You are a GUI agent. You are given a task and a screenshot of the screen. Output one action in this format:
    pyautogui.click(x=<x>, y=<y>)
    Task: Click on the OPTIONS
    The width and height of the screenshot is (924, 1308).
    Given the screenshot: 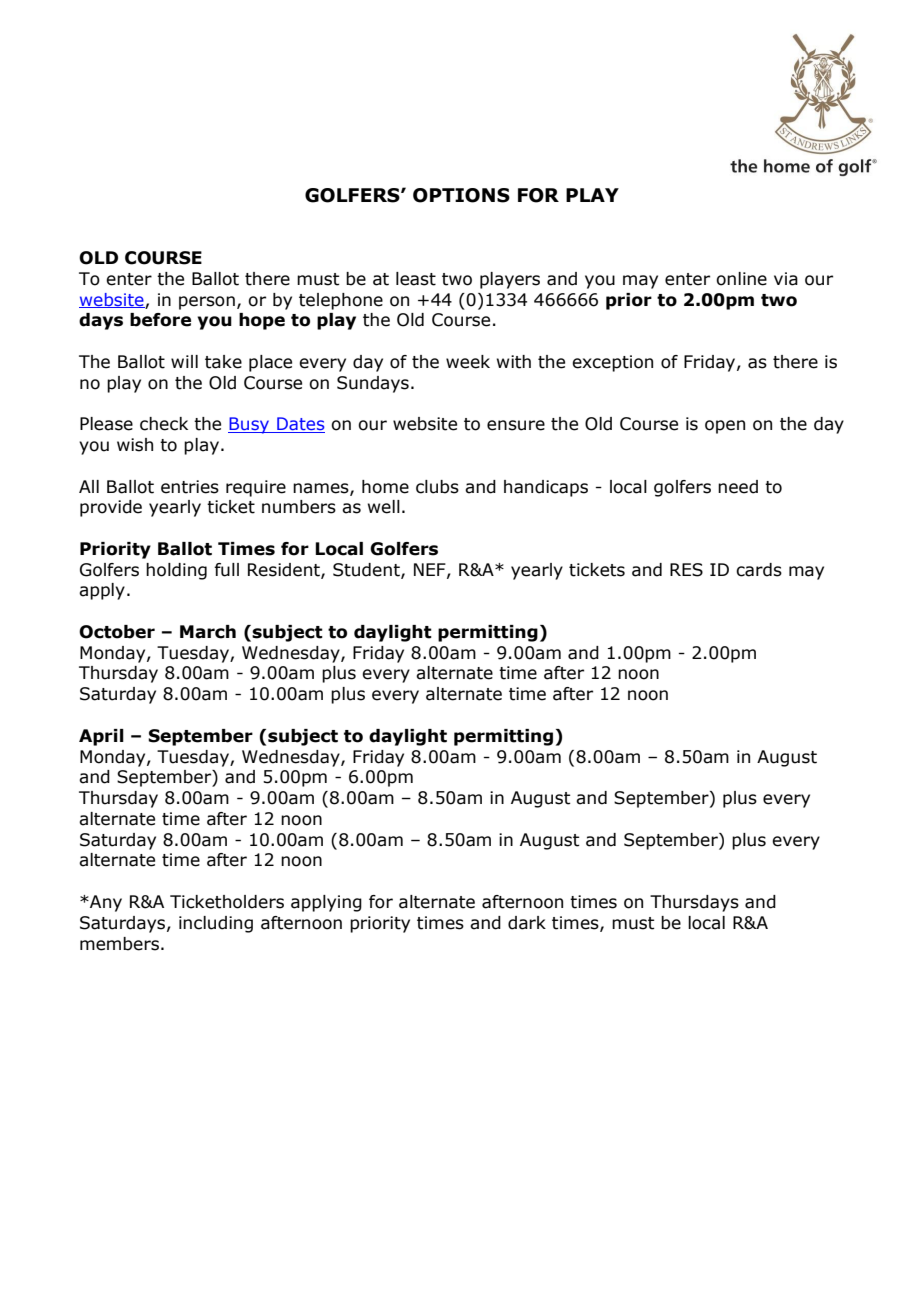 What is the action you would take?
    pyautogui.click(x=461, y=195)
